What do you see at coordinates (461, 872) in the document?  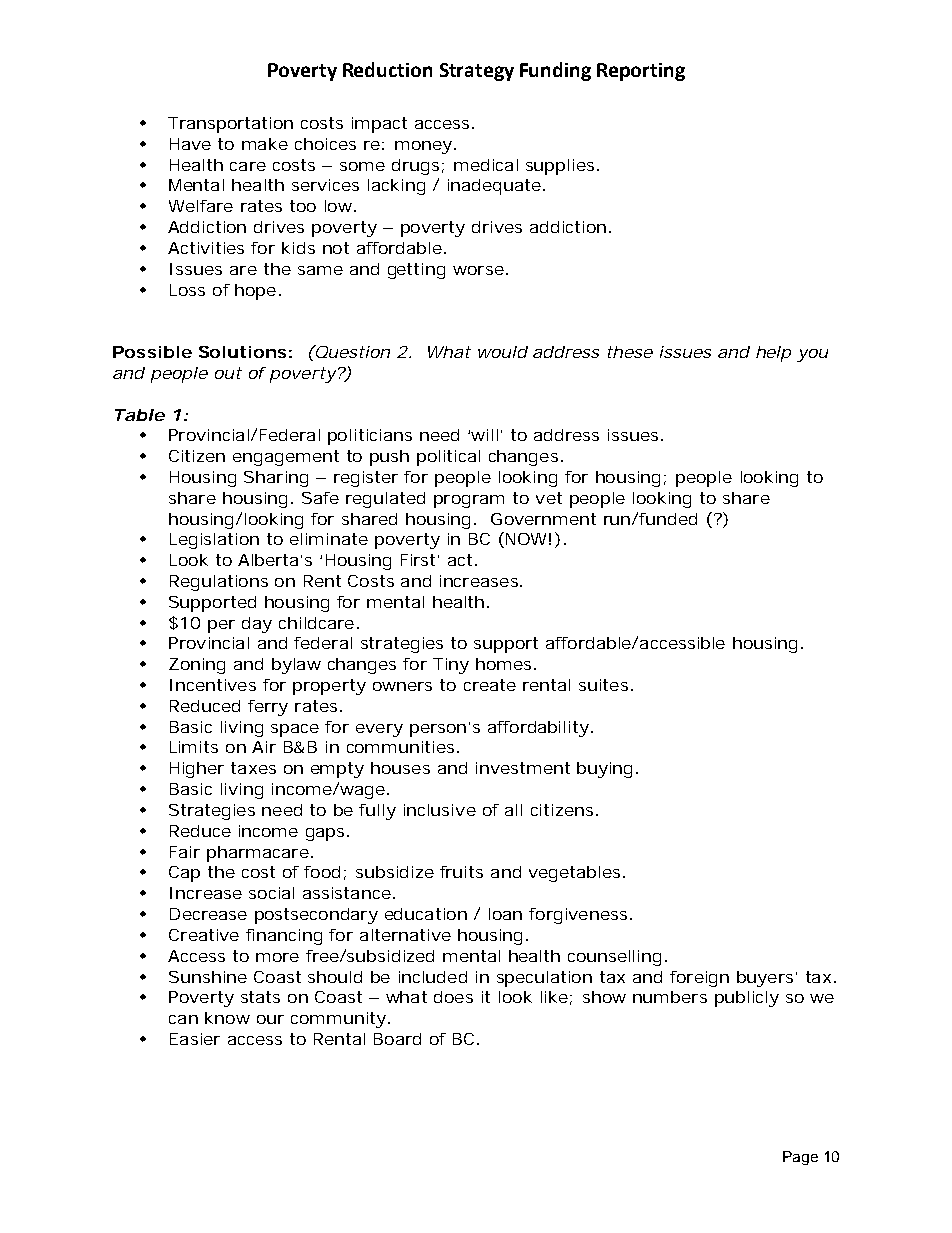 I see `fruits` at bounding box center [461, 872].
